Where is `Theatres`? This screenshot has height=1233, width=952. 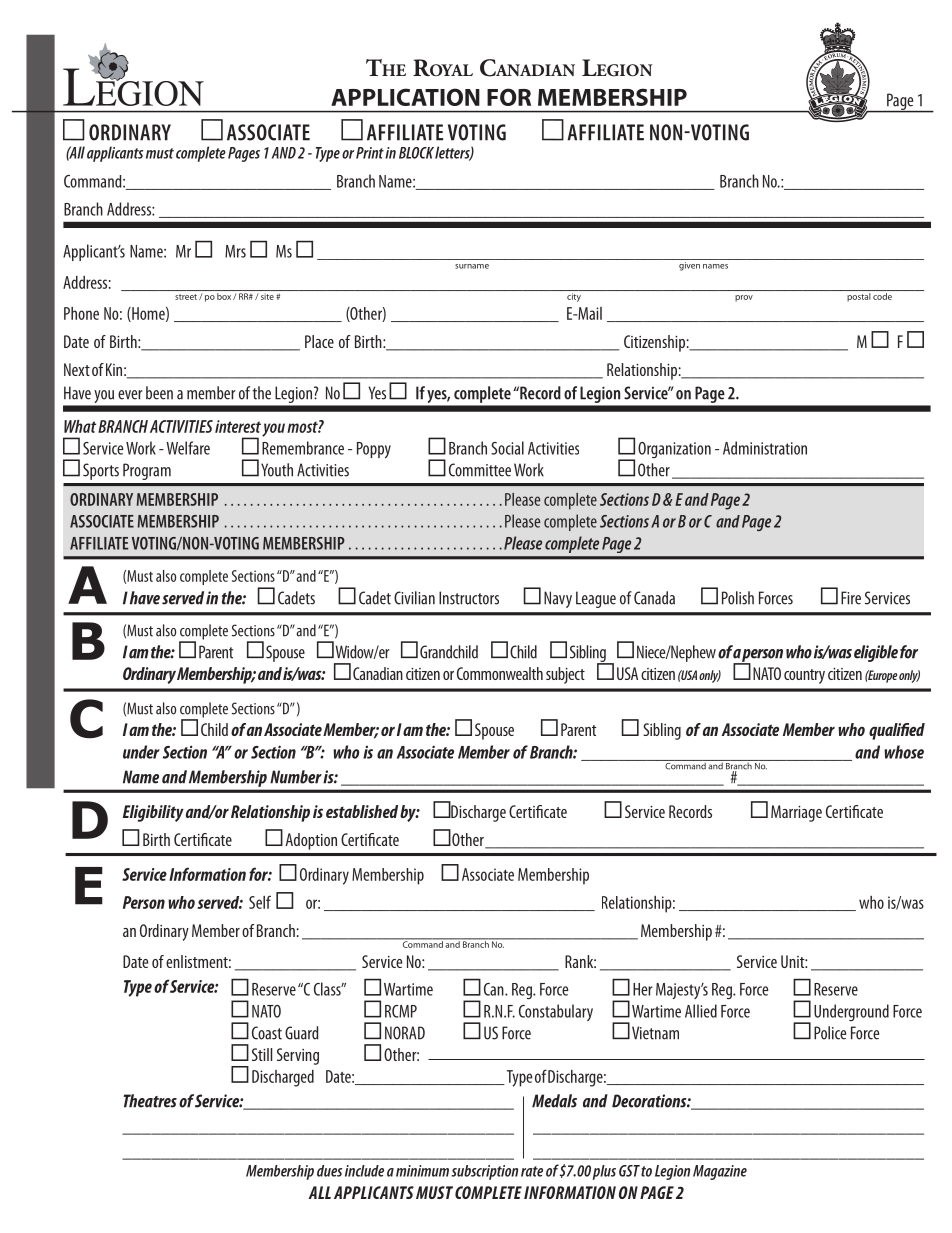 Theatres is located at coordinates (150, 1101).
